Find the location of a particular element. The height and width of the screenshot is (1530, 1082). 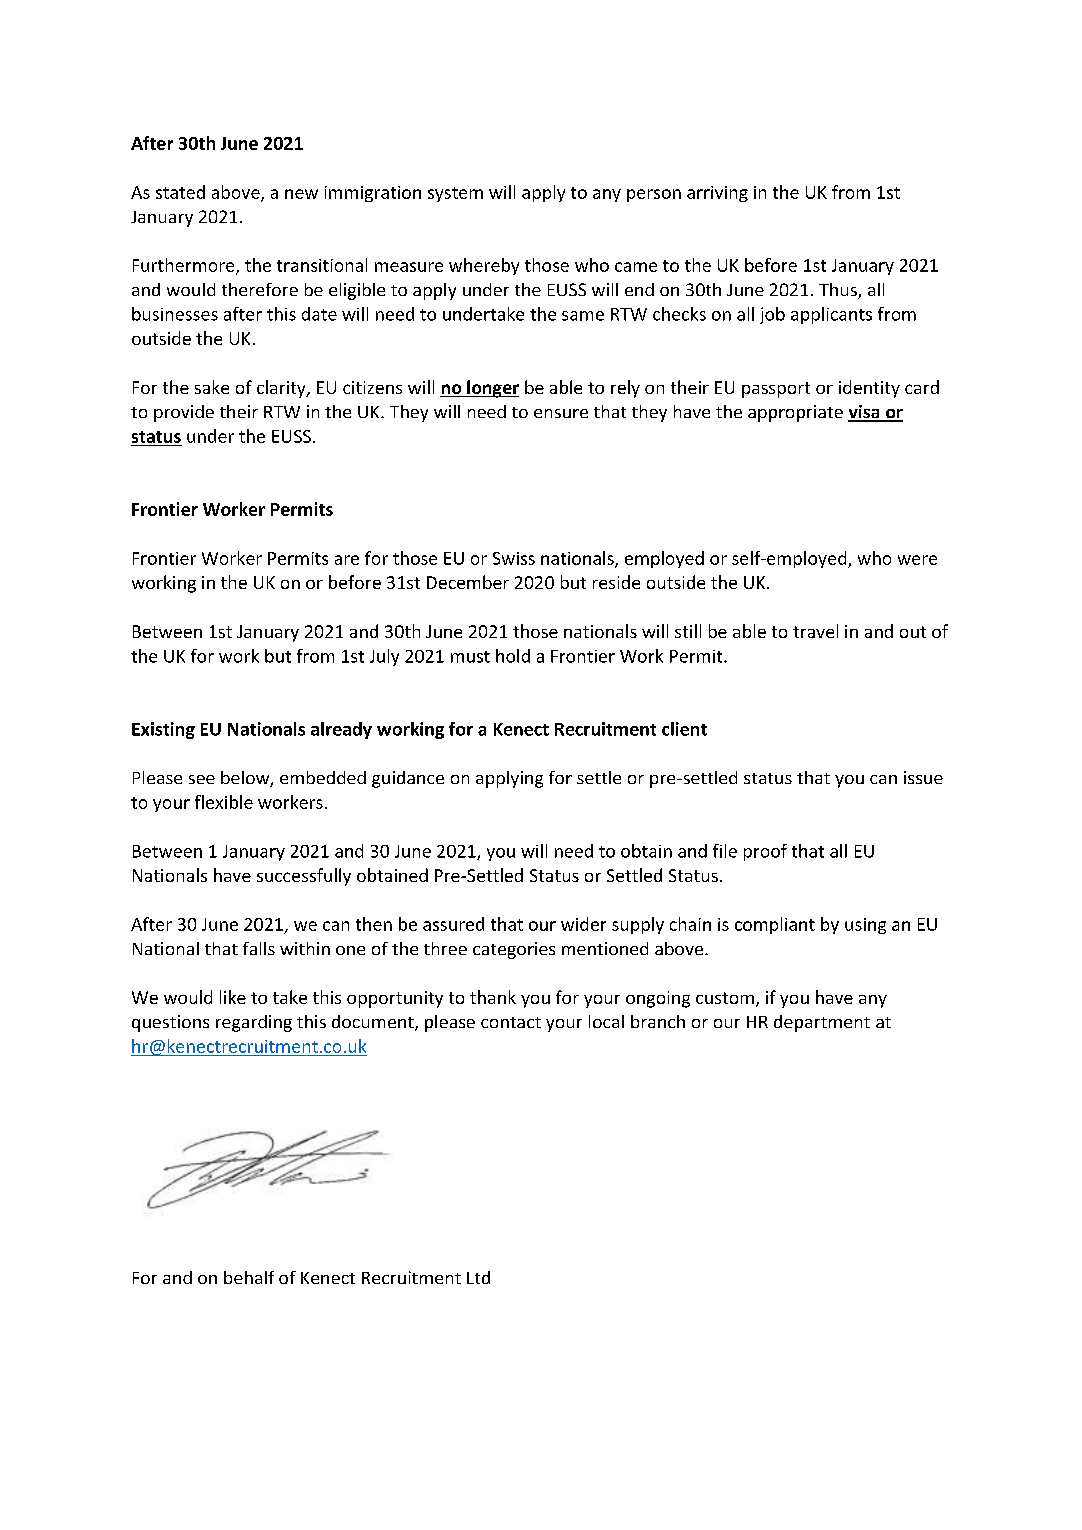

department is located at coordinates (822, 1023).
